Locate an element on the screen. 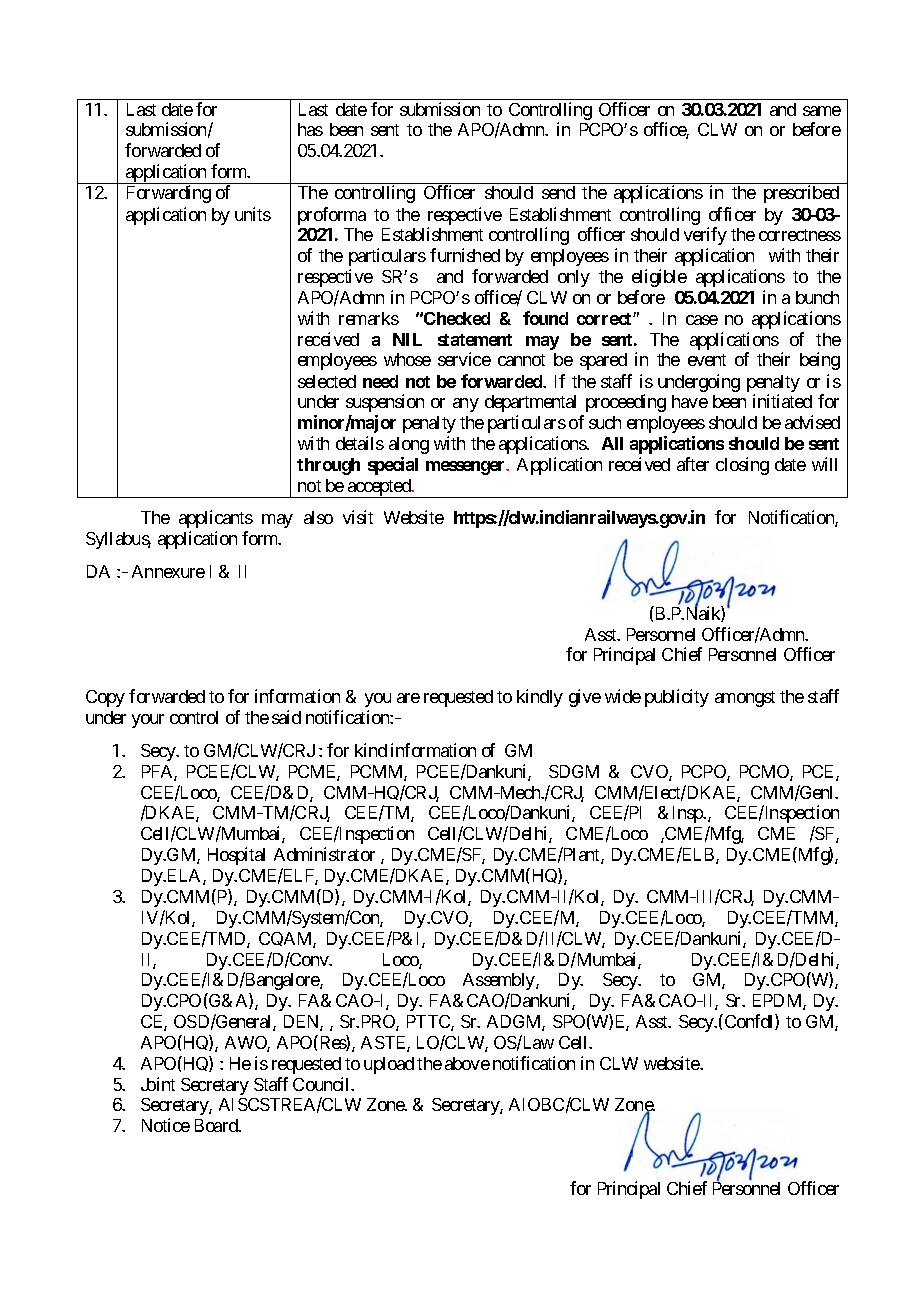  amongst is located at coordinates (745, 699).
